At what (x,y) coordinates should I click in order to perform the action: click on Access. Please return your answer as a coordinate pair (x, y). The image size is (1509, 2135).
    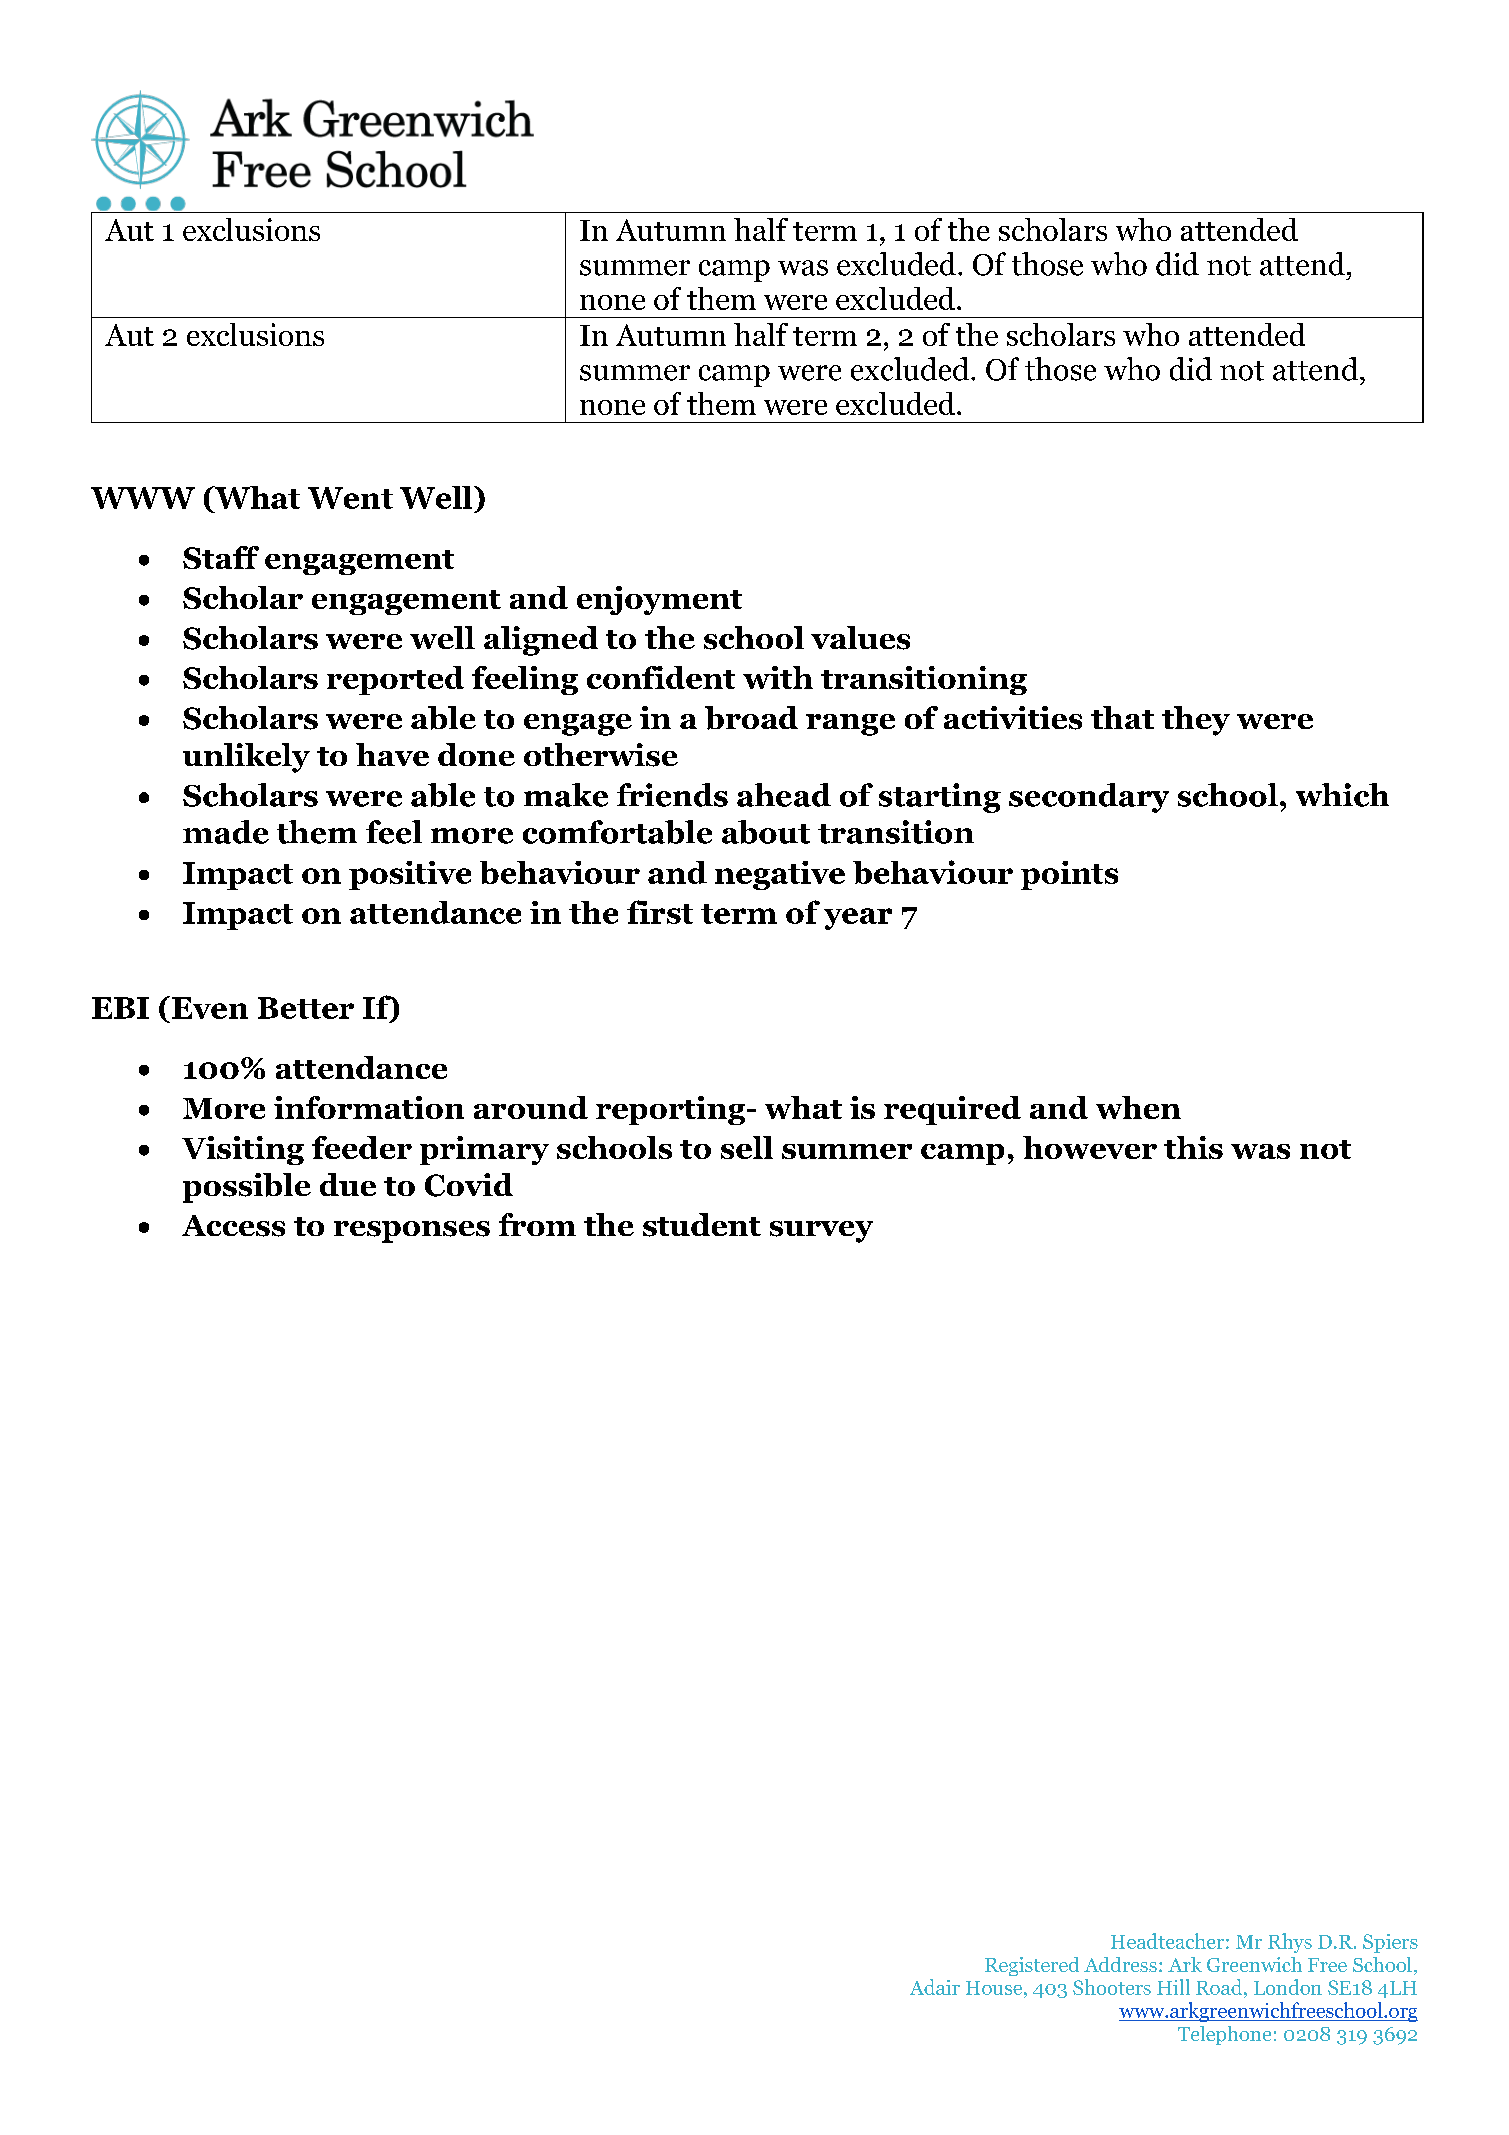
    Looking at the image, I should click on (233, 1226).
